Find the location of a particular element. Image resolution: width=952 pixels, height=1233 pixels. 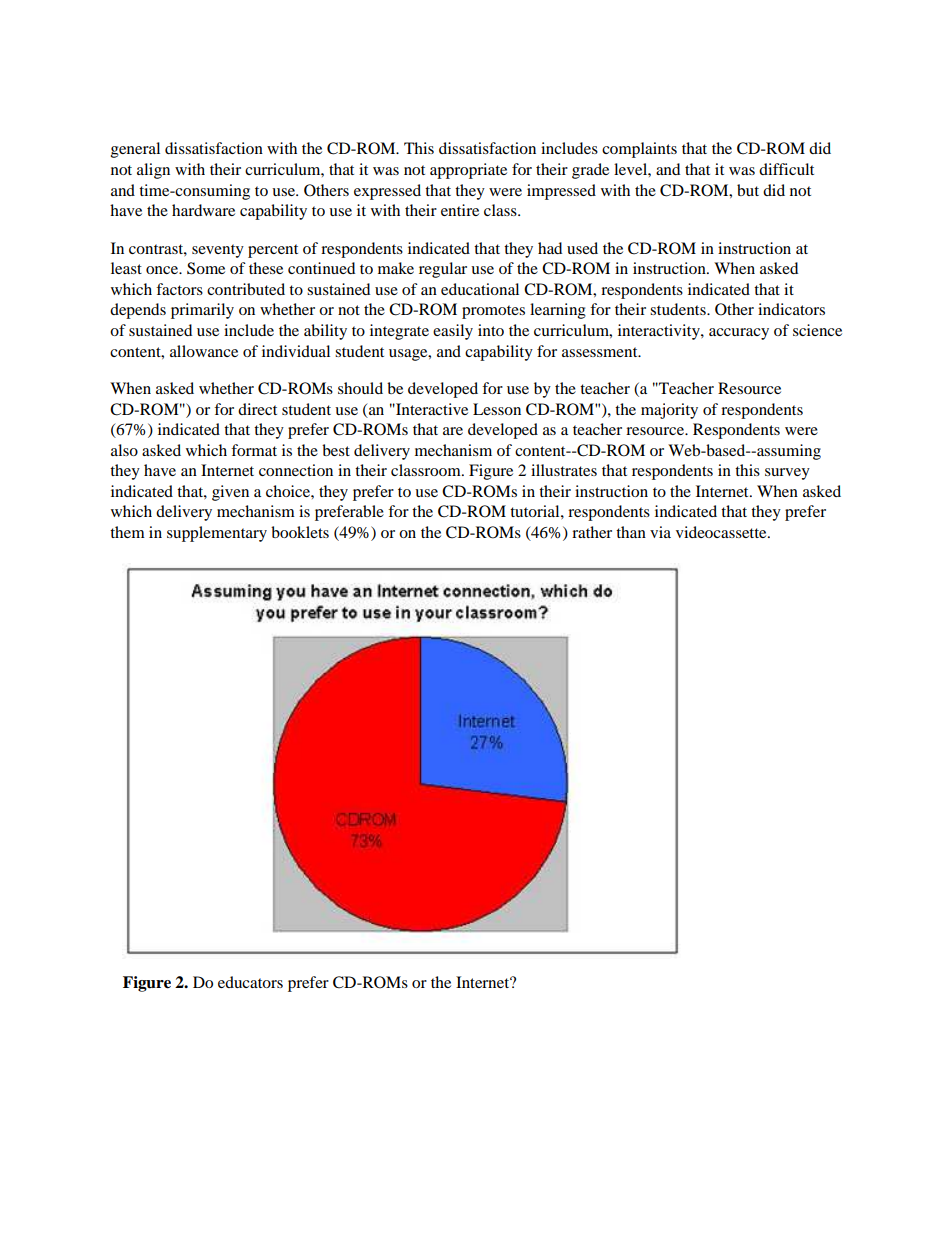

easily is located at coordinates (453, 332).
